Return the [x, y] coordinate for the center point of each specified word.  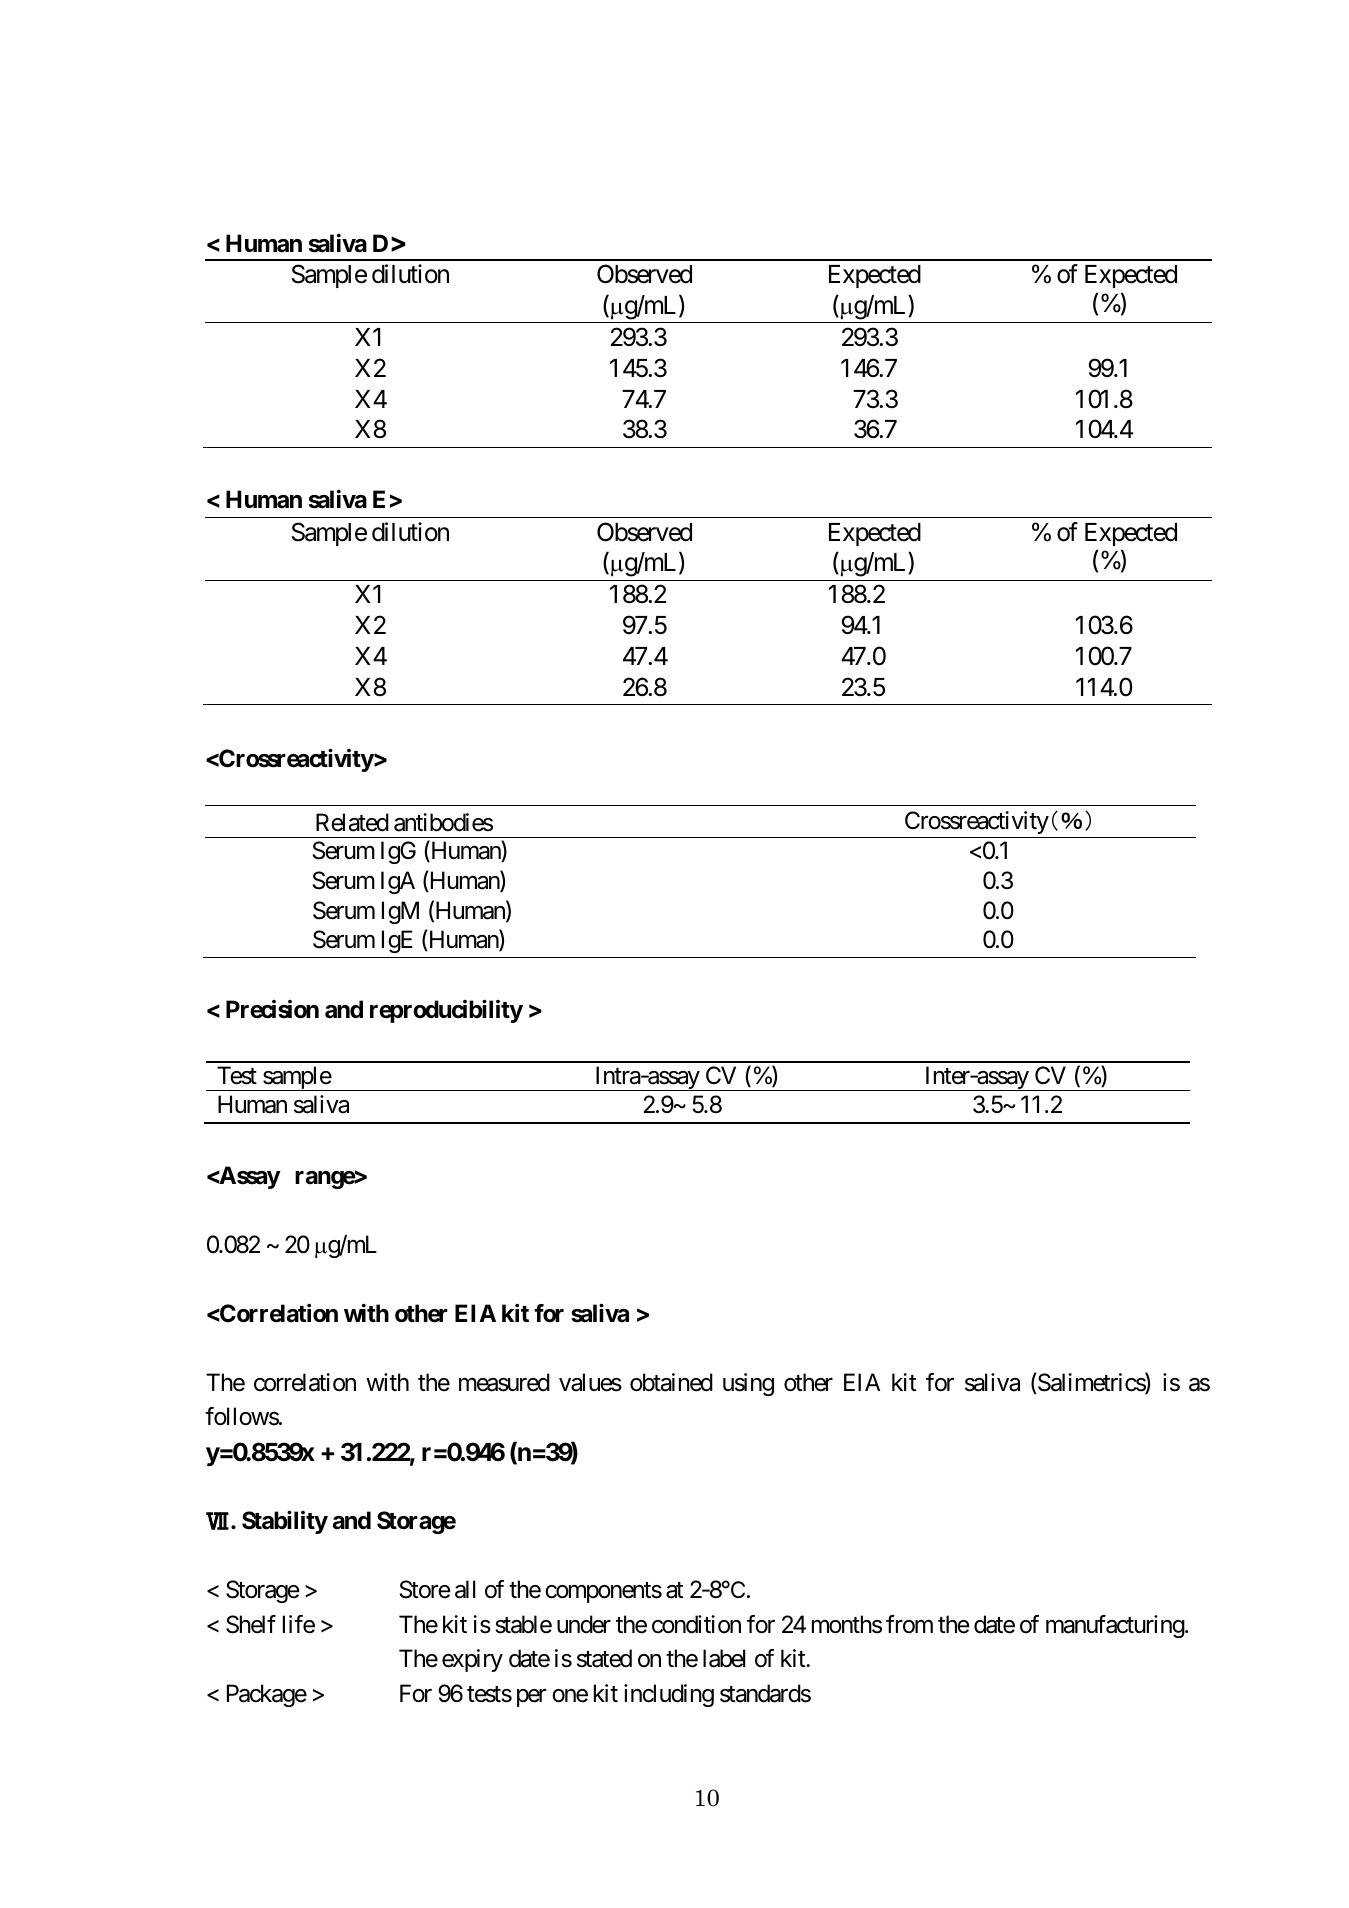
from [909, 1624]
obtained [671, 1382]
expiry [472, 1660]
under [584, 1624]
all [465, 1589]
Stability [285, 1522]
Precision [272, 1009]
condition [696, 1624]
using [748, 1384]
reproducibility [446, 1011]
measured [504, 1382]
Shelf [251, 1624]
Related [352, 822]
